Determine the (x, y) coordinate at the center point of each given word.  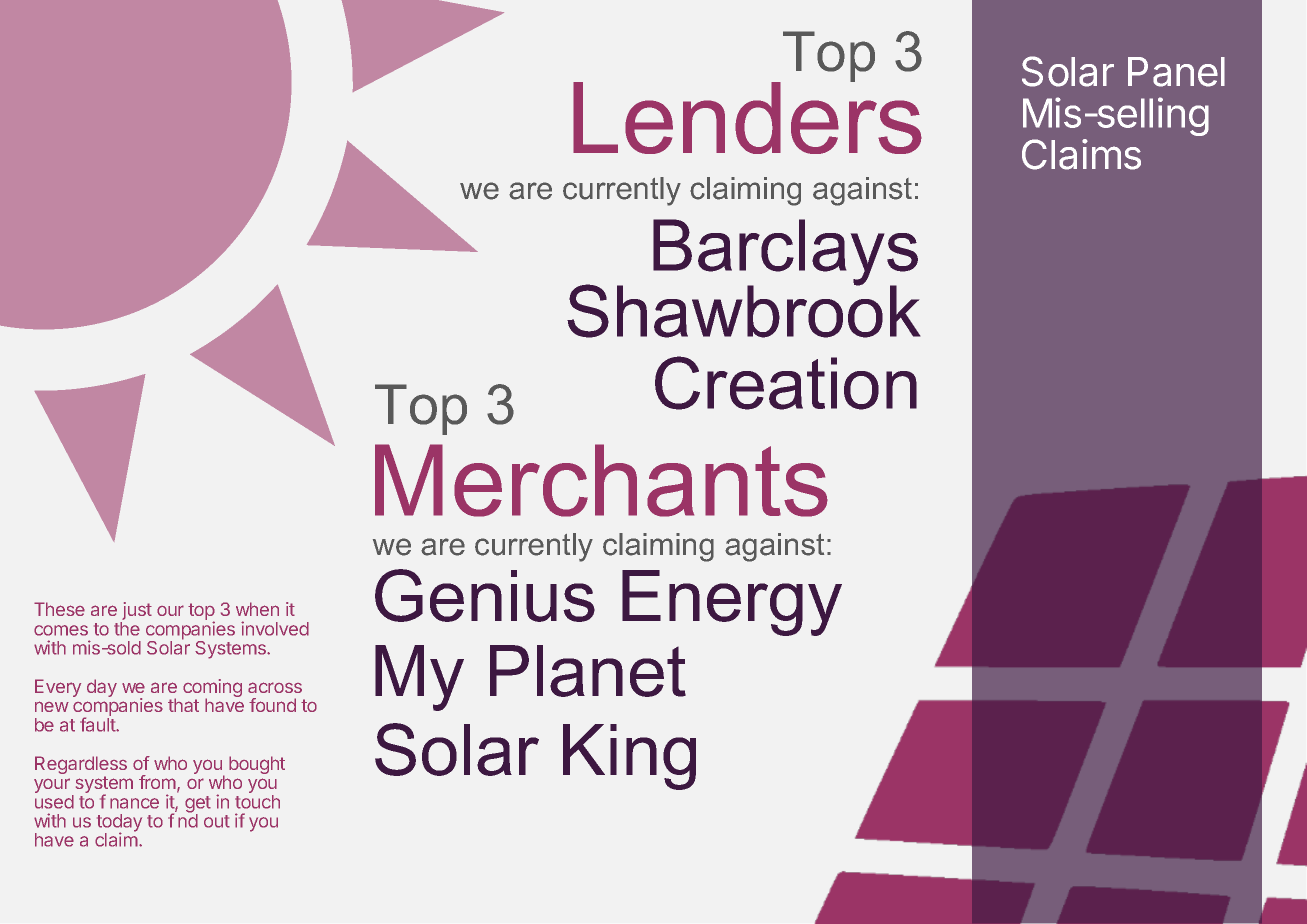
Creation (786, 383)
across (275, 687)
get (198, 805)
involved (275, 628)
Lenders (747, 116)
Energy (732, 603)
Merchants (601, 480)
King (629, 757)
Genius (485, 595)
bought (257, 765)
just (136, 612)
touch (257, 800)
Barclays (785, 253)
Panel (1176, 72)
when (257, 609)
